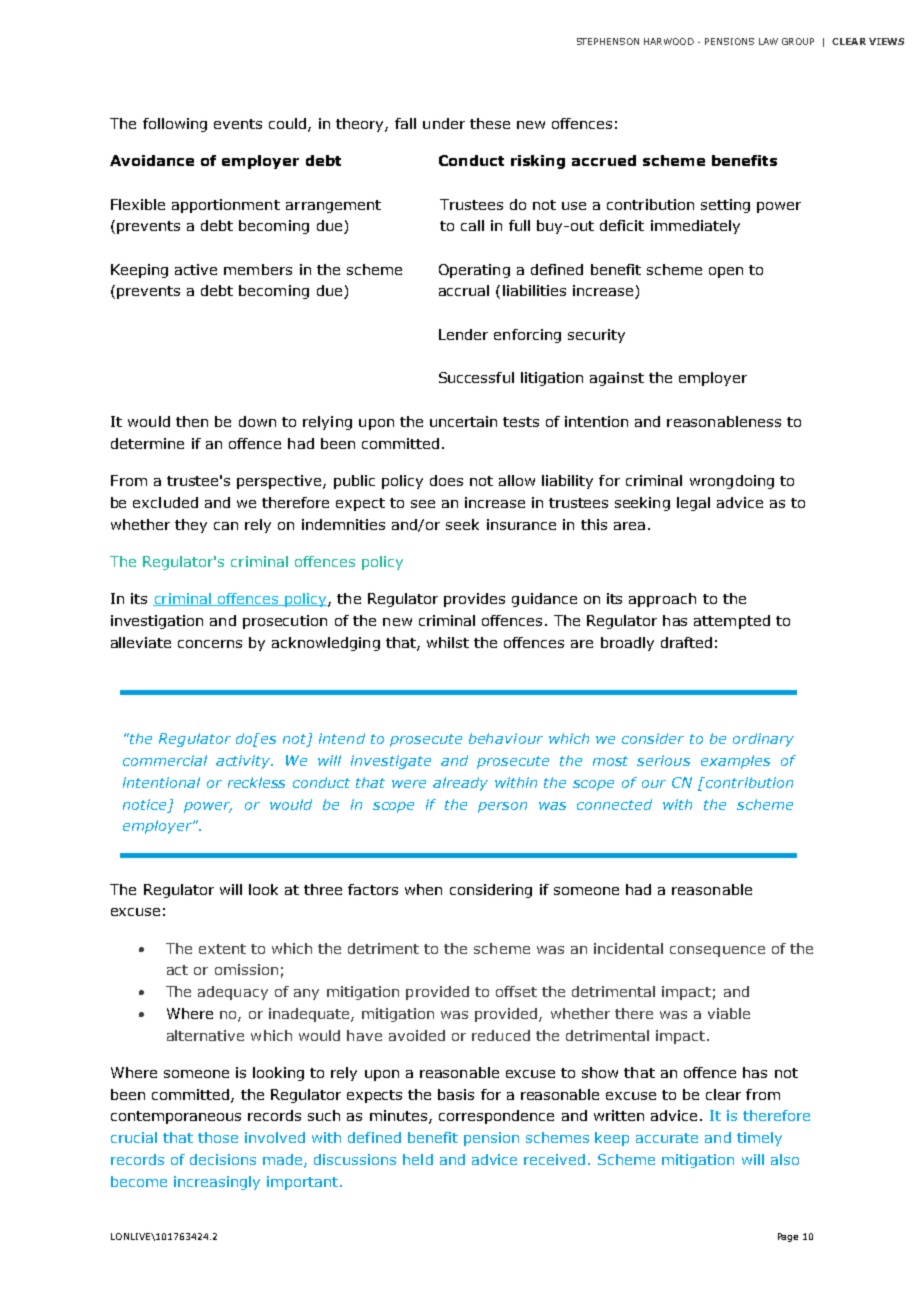 The height and width of the document is (1308, 924). I want to click on increasingly, so click(217, 1183).
